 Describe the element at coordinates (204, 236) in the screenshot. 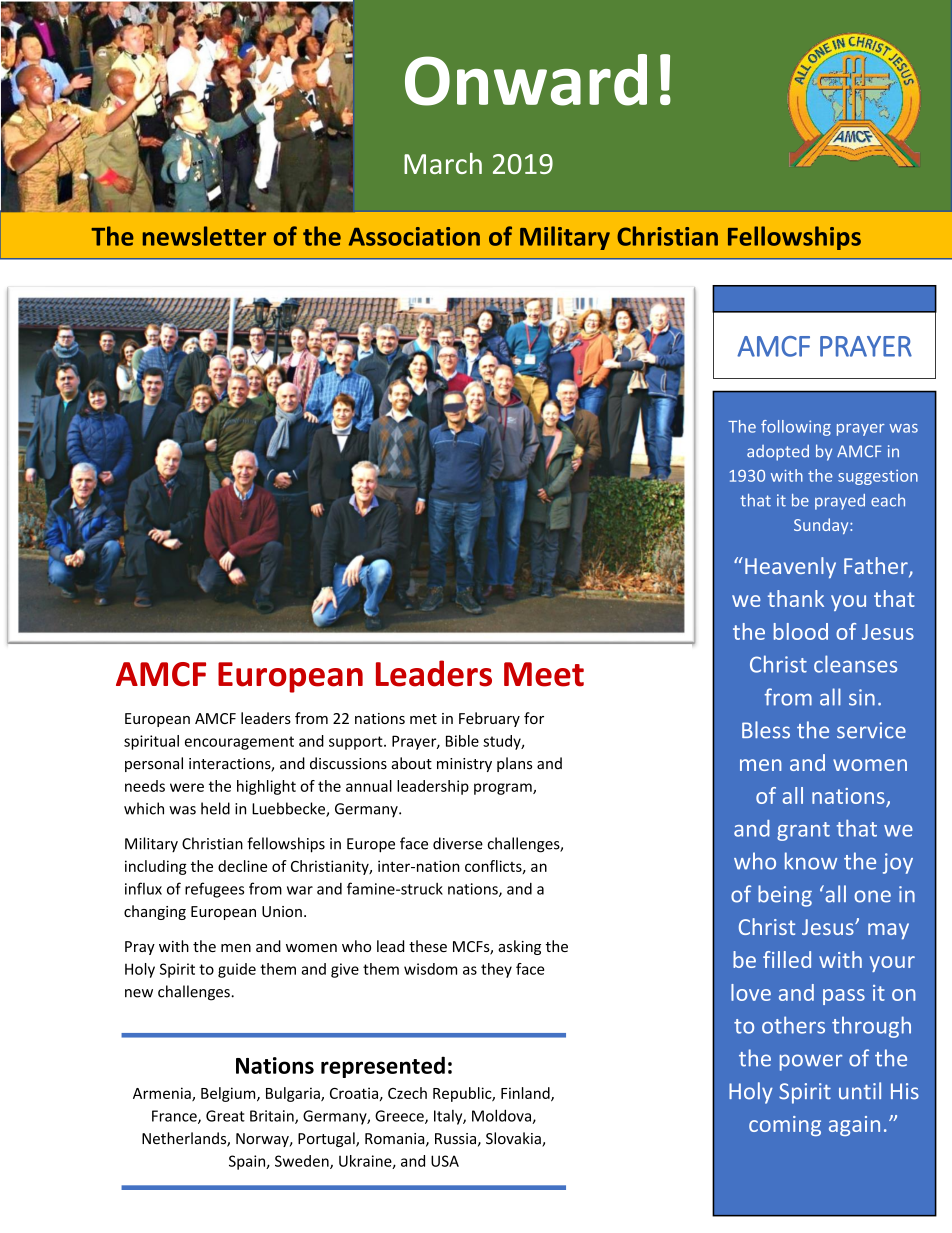

I see `newsletter` at that location.
